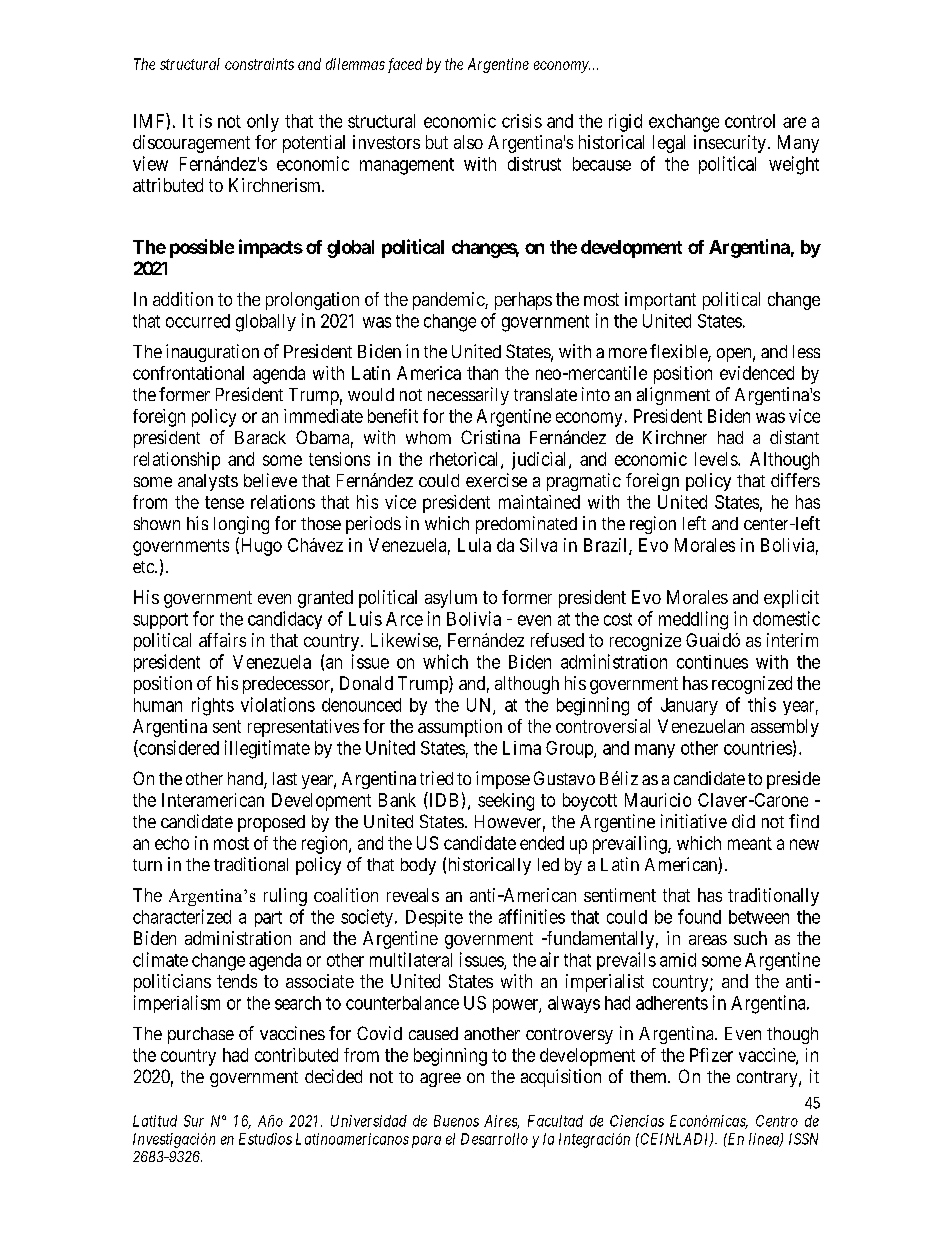  I want to click on affairs, so click(222, 640).
